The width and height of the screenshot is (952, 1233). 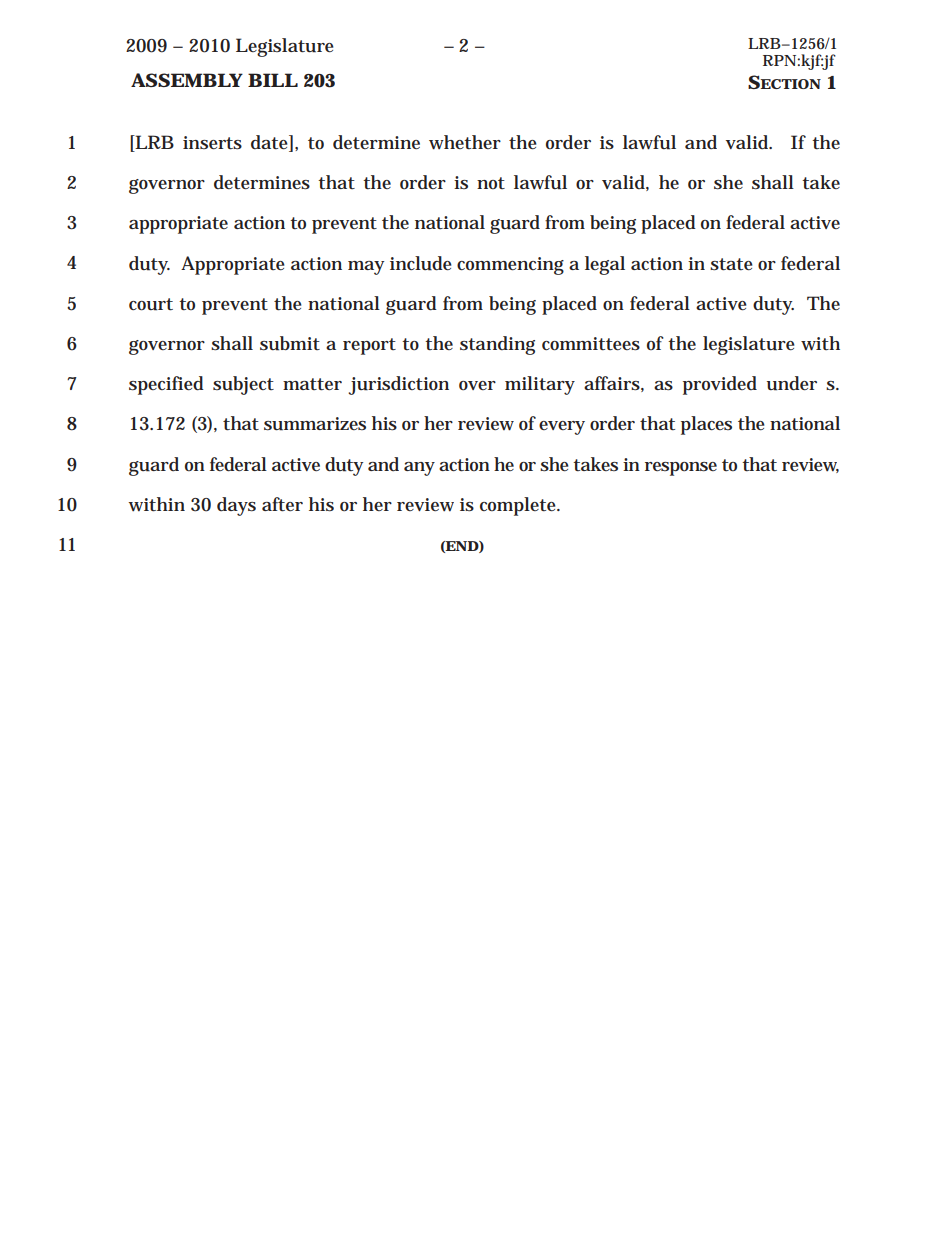 What do you see at coordinates (187, 80) in the screenshot?
I see `ASSEMBLY` at bounding box center [187, 80].
